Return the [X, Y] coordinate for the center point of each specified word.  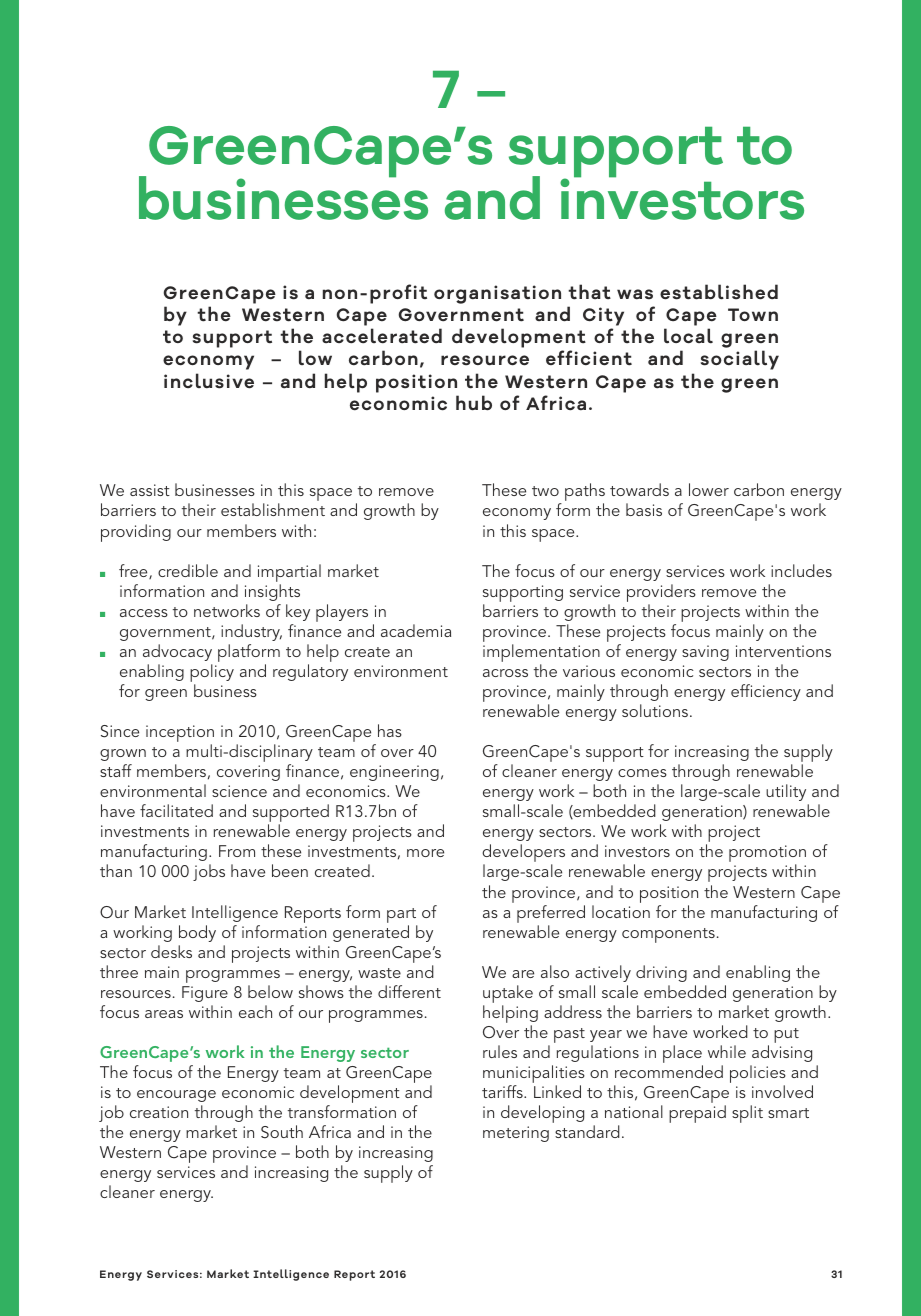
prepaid [697, 1114]
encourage [176, 1096]
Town [753, 314]
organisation [497, 294]
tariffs [503, 1091]
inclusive [209, 381]
